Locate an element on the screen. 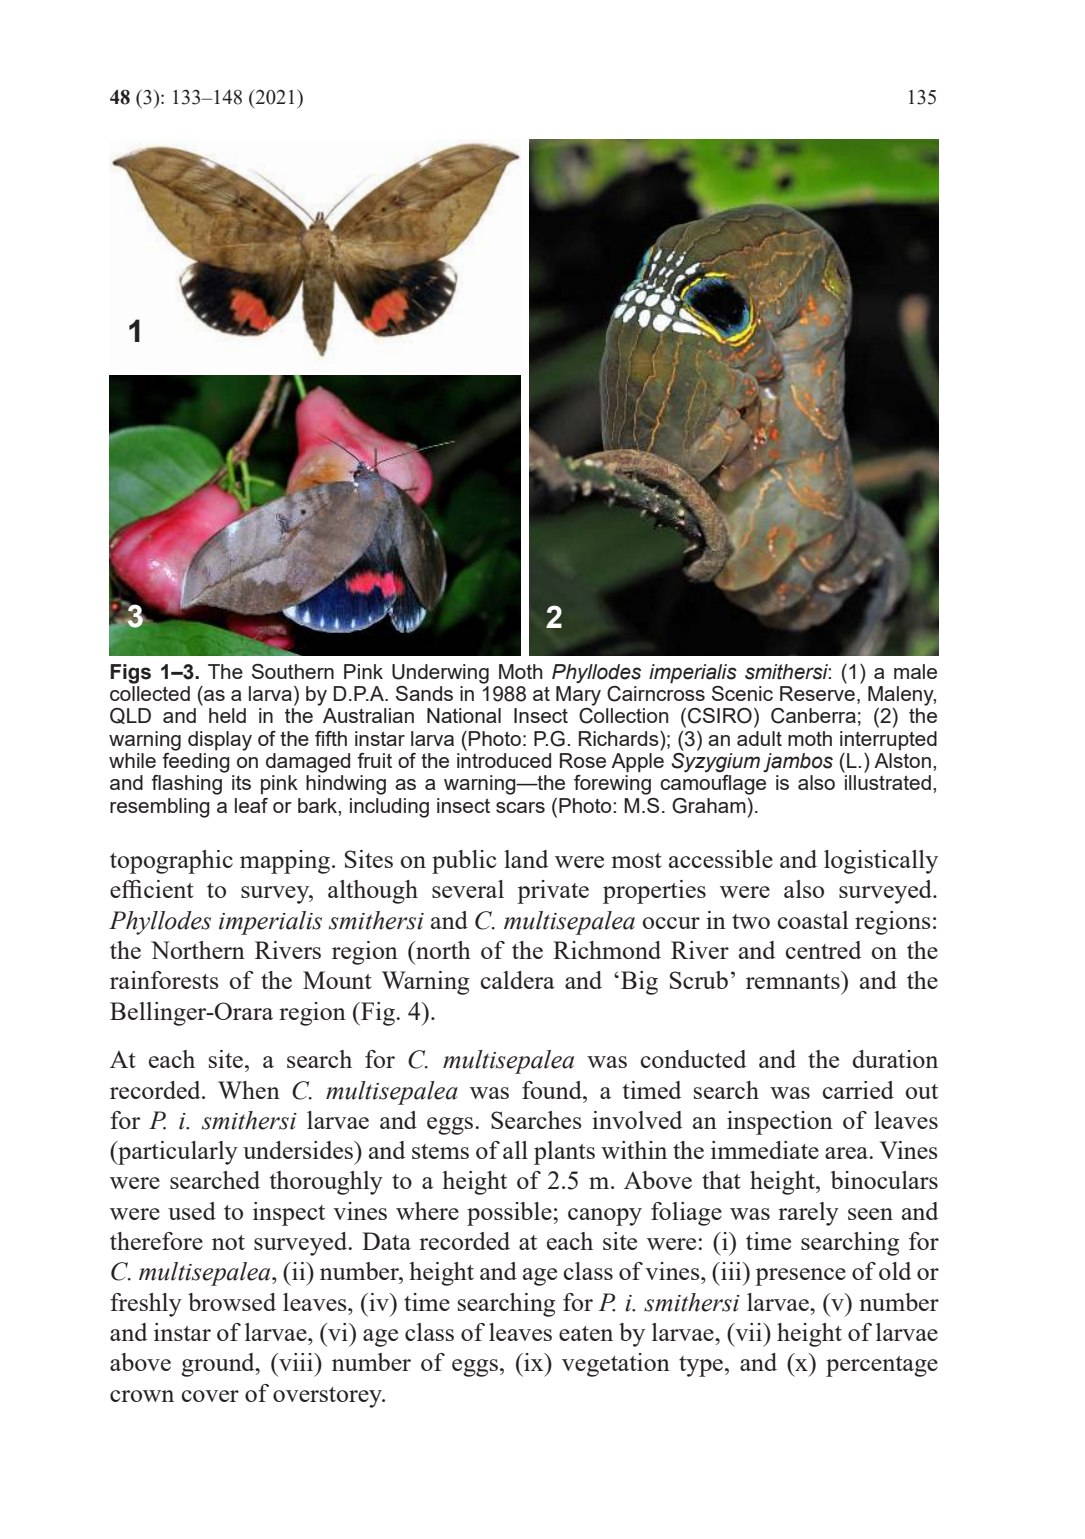 Image resolution: width=1085 pixels, height=1539 pixels. Reserve is located at coordinates (817, 693).
